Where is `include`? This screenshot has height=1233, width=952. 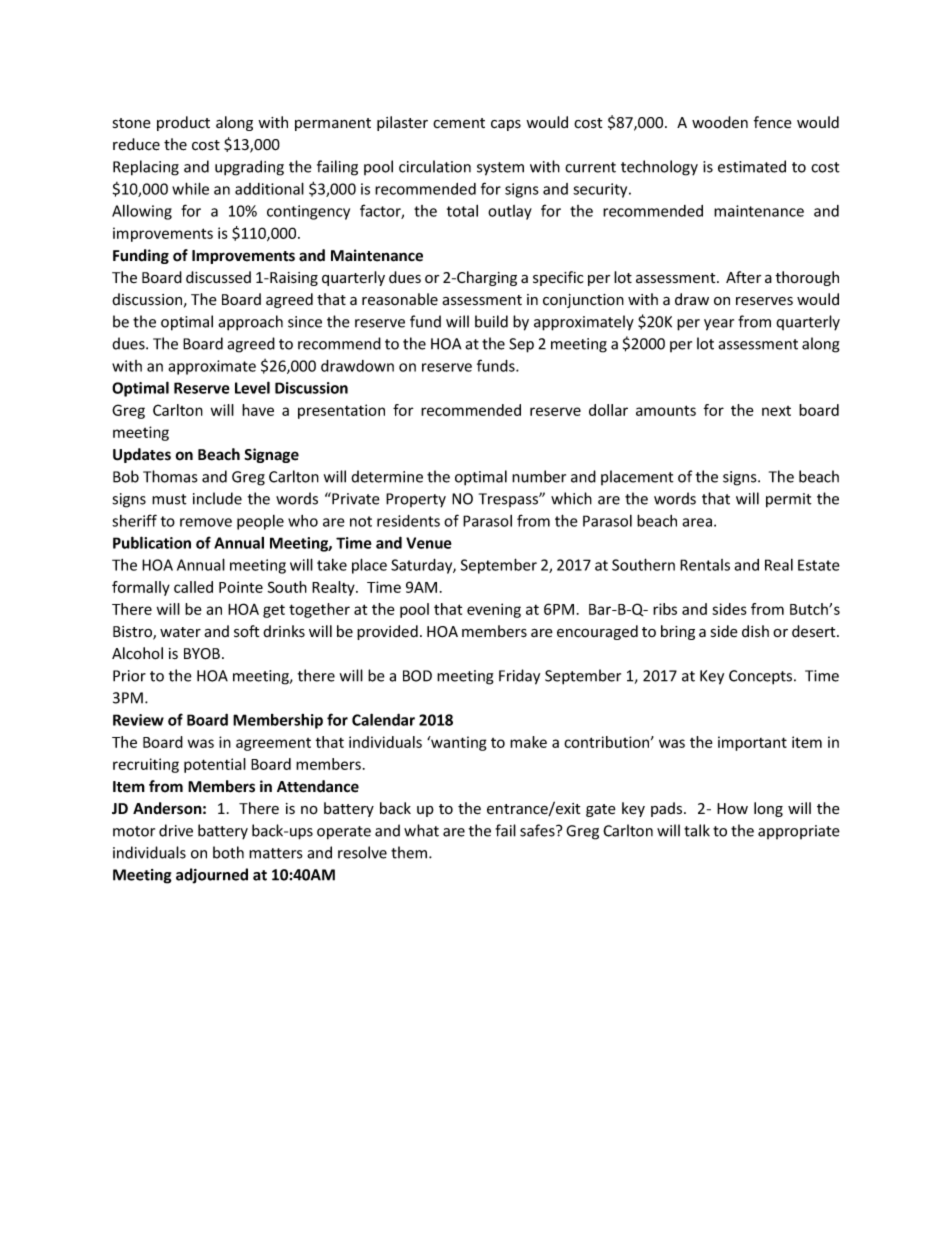 include is located at coordinates (217, 498).
